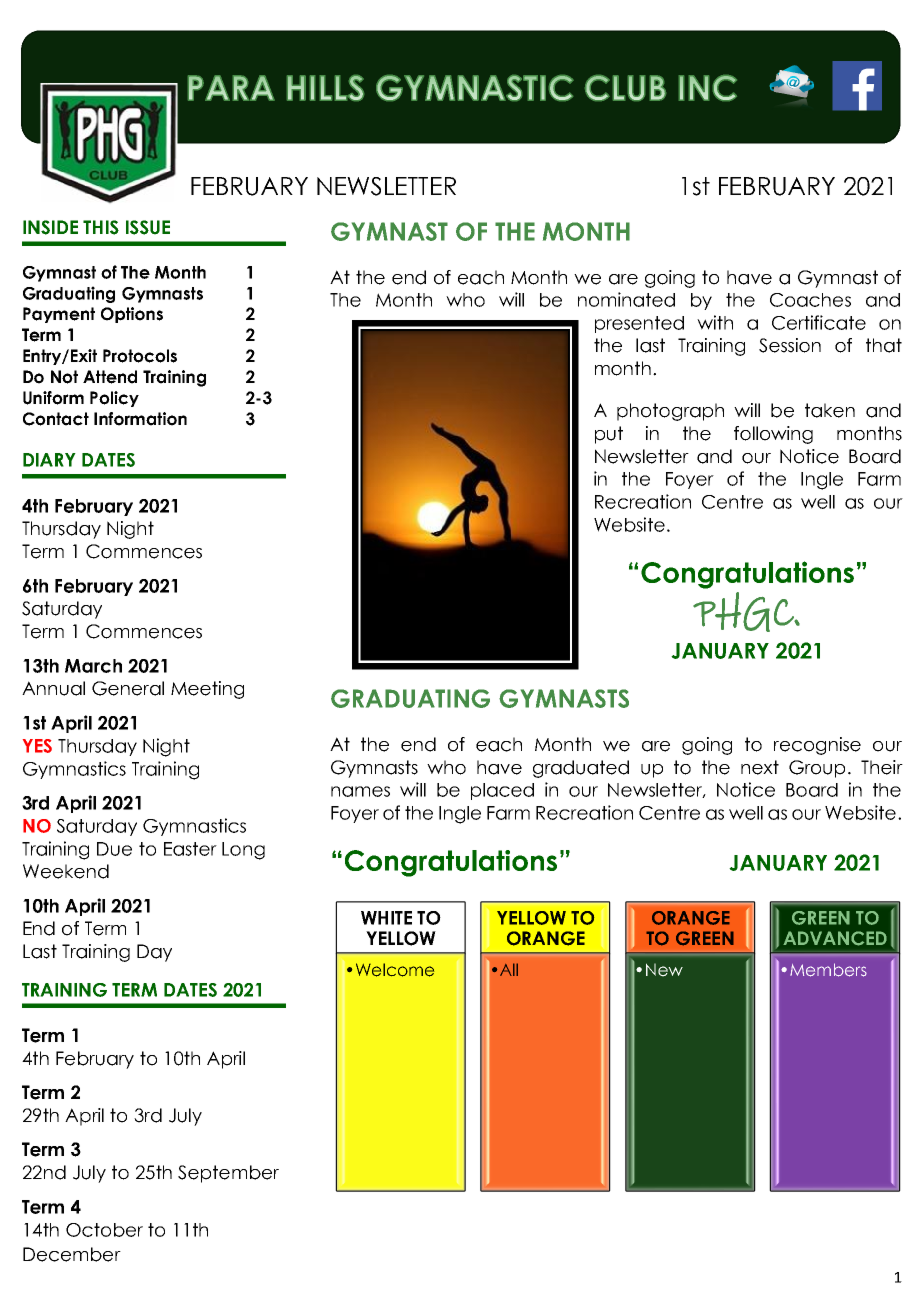  Describe the element at coordinates (66, 871) in the page. I see `Weekend` at that location.
